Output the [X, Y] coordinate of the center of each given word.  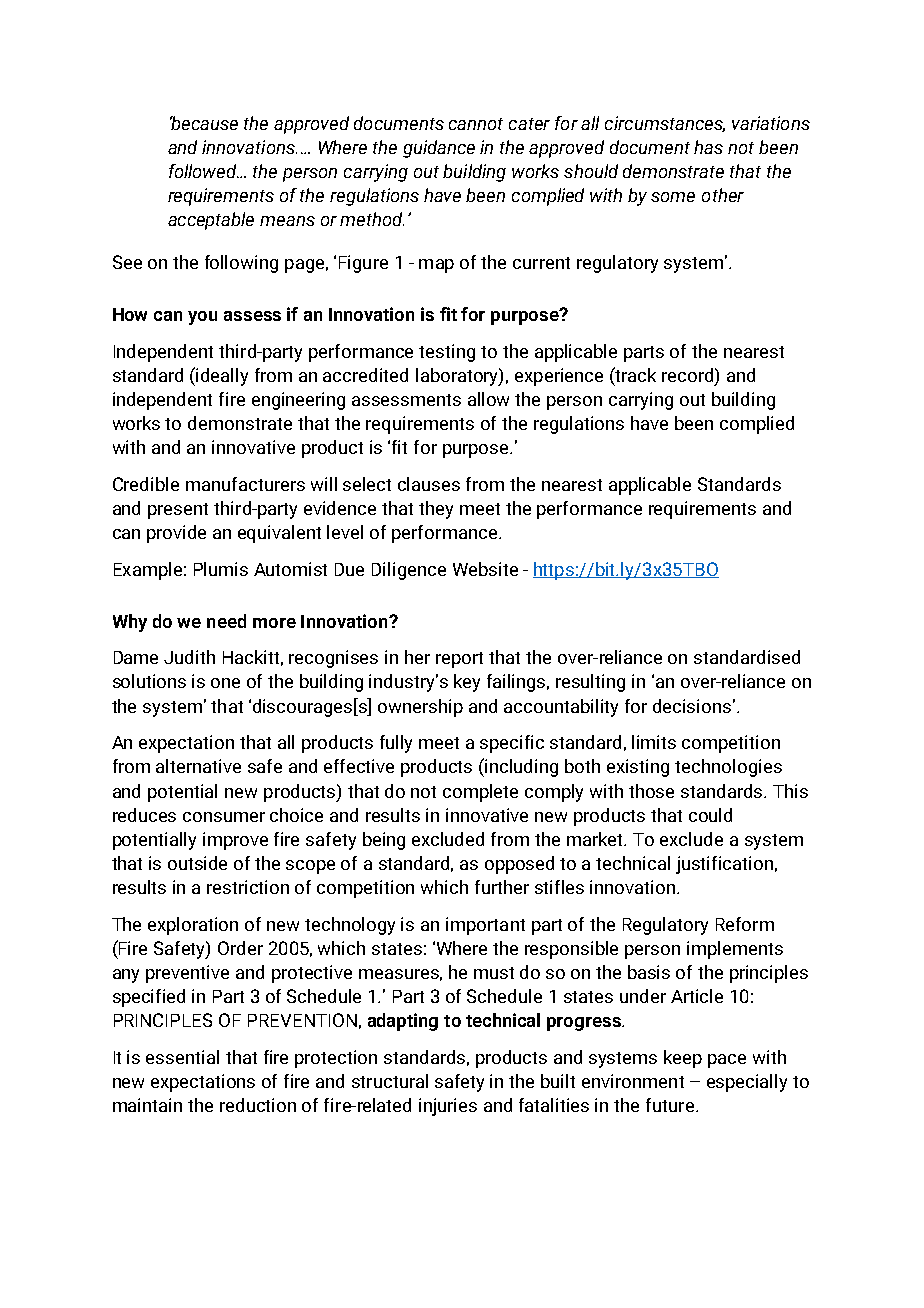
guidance [439, 149]
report [459, 660]
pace [727, 1061]
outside [197, 863]
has [708, 147]
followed [204, 171]
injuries [448, 1107]
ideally [222, 377]
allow [488, 399]
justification [724, 865]
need [226, 621]
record [689, 375]
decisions [692, 706]
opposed [519, 865]
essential [182, 1057]
